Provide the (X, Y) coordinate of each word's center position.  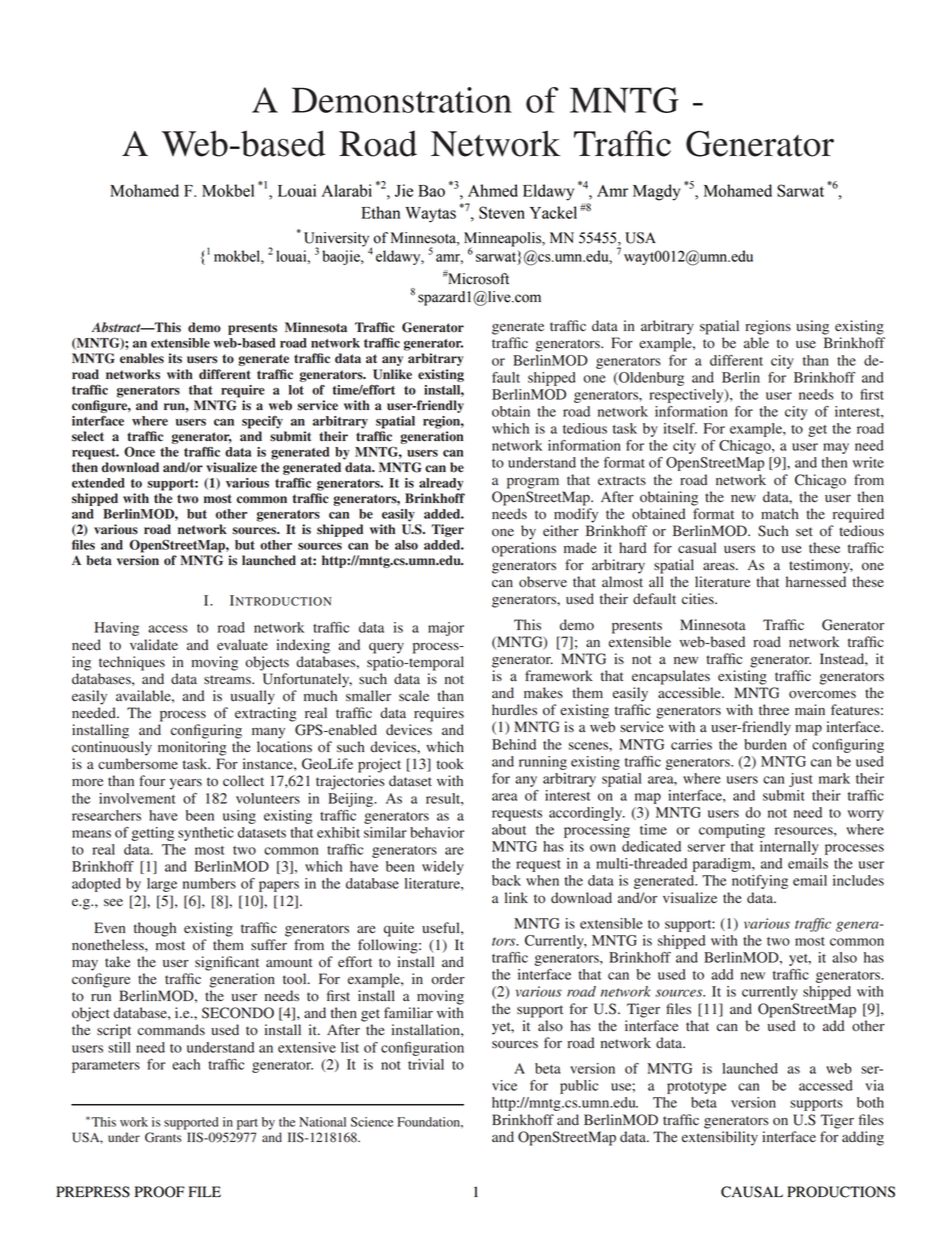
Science (372, 1122)
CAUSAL (752, 1192)
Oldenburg (650, 379)
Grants (163, 1137)
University (338, 240)
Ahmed (493, 190)
